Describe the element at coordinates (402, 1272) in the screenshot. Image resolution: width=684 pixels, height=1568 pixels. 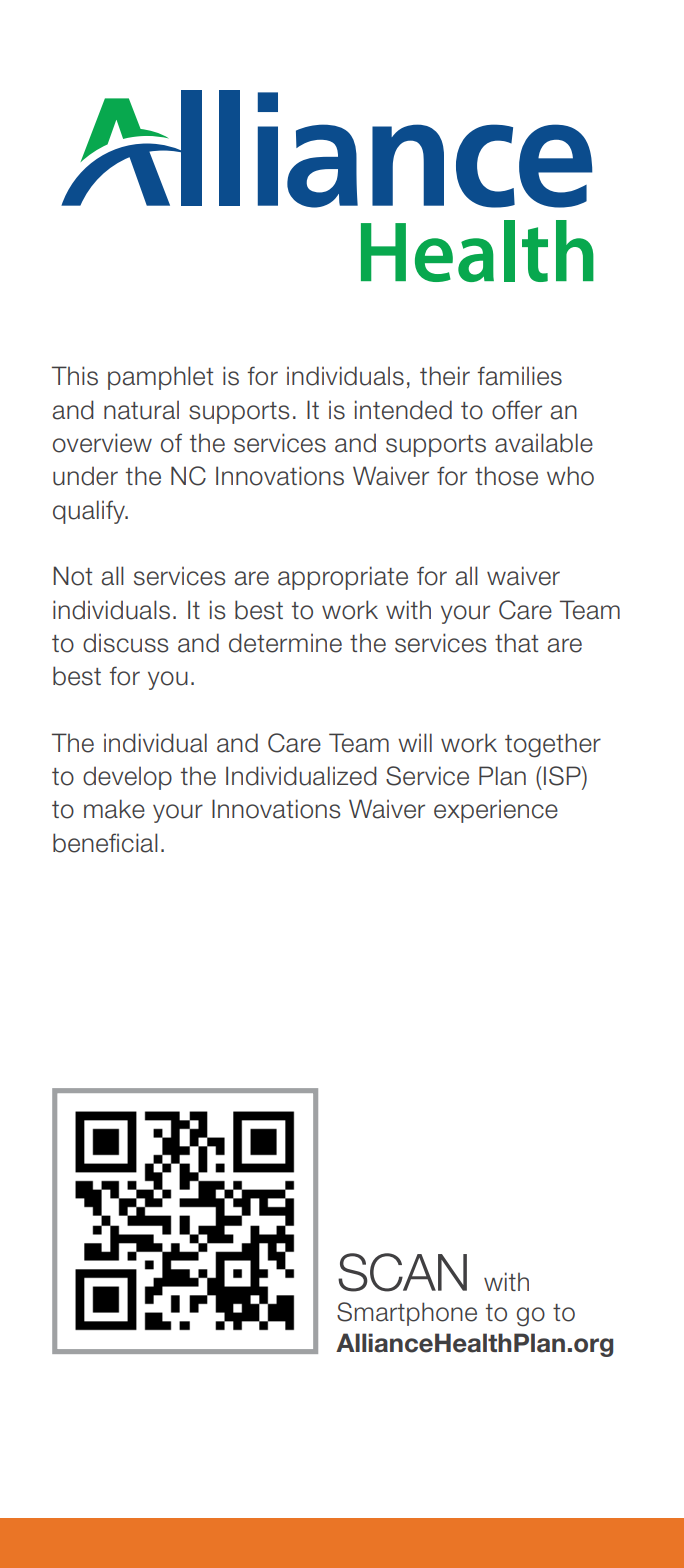
I see `SCAN` at that location.
